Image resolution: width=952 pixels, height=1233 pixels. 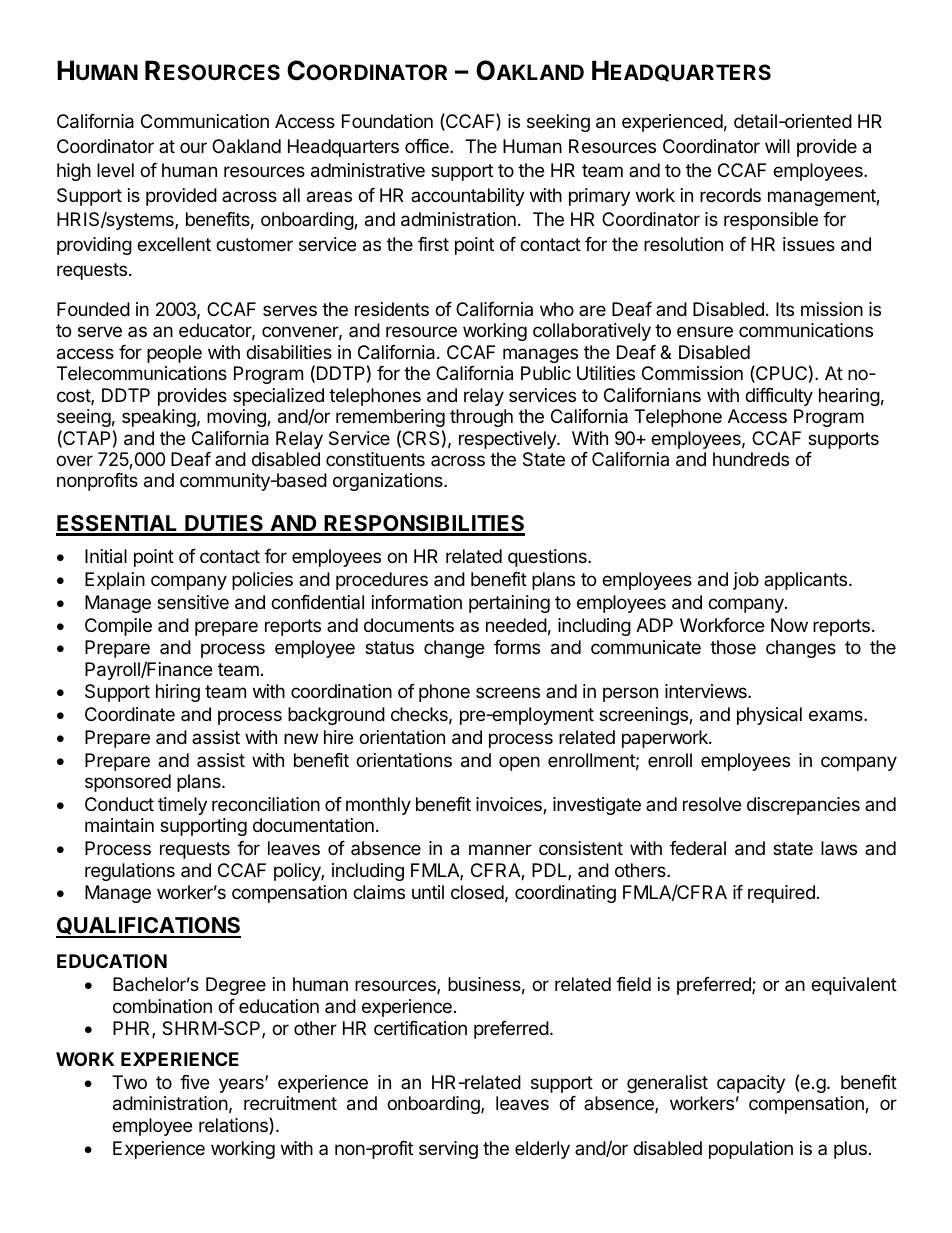 I want to click on Compile, so click(x=118, y=627).
